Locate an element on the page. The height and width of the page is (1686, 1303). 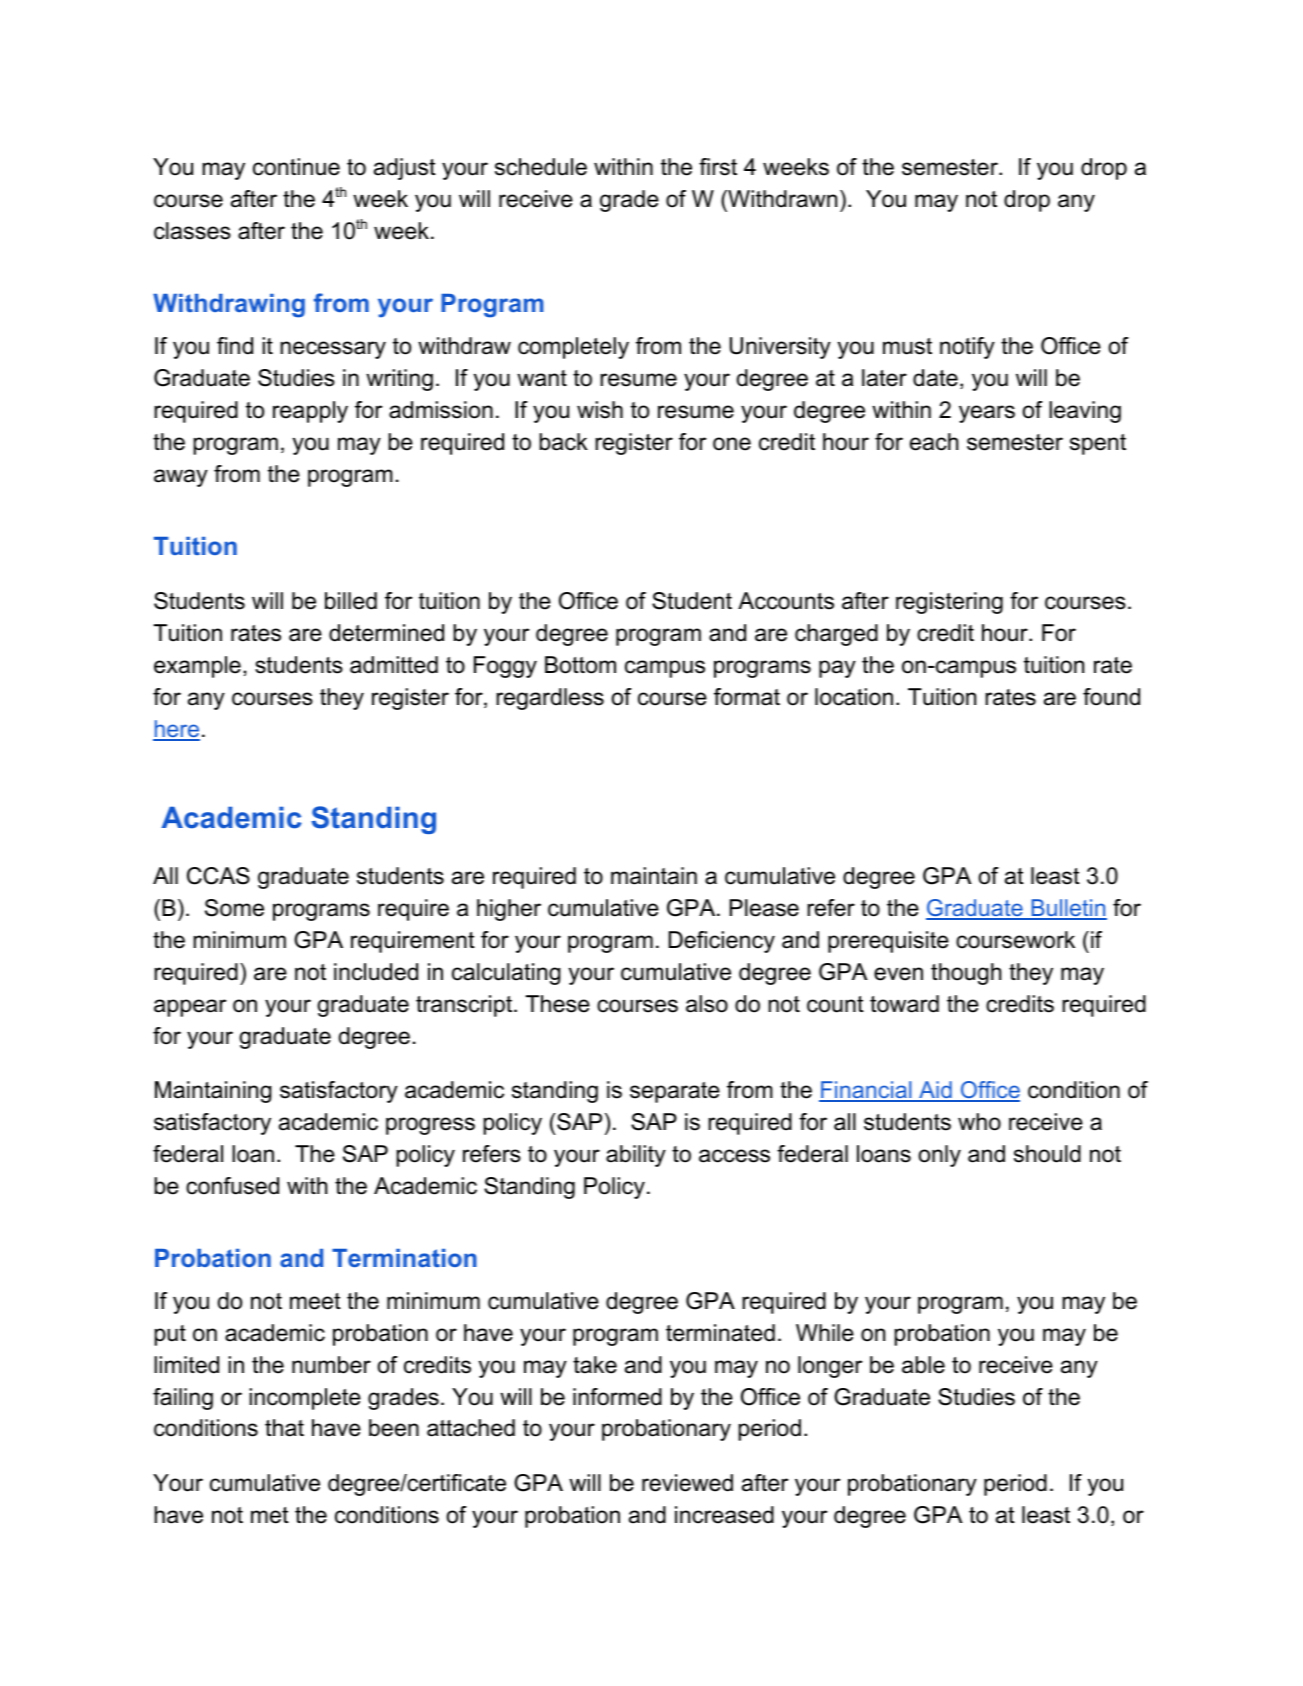
Bottom is located at coordinates (580, 665).
